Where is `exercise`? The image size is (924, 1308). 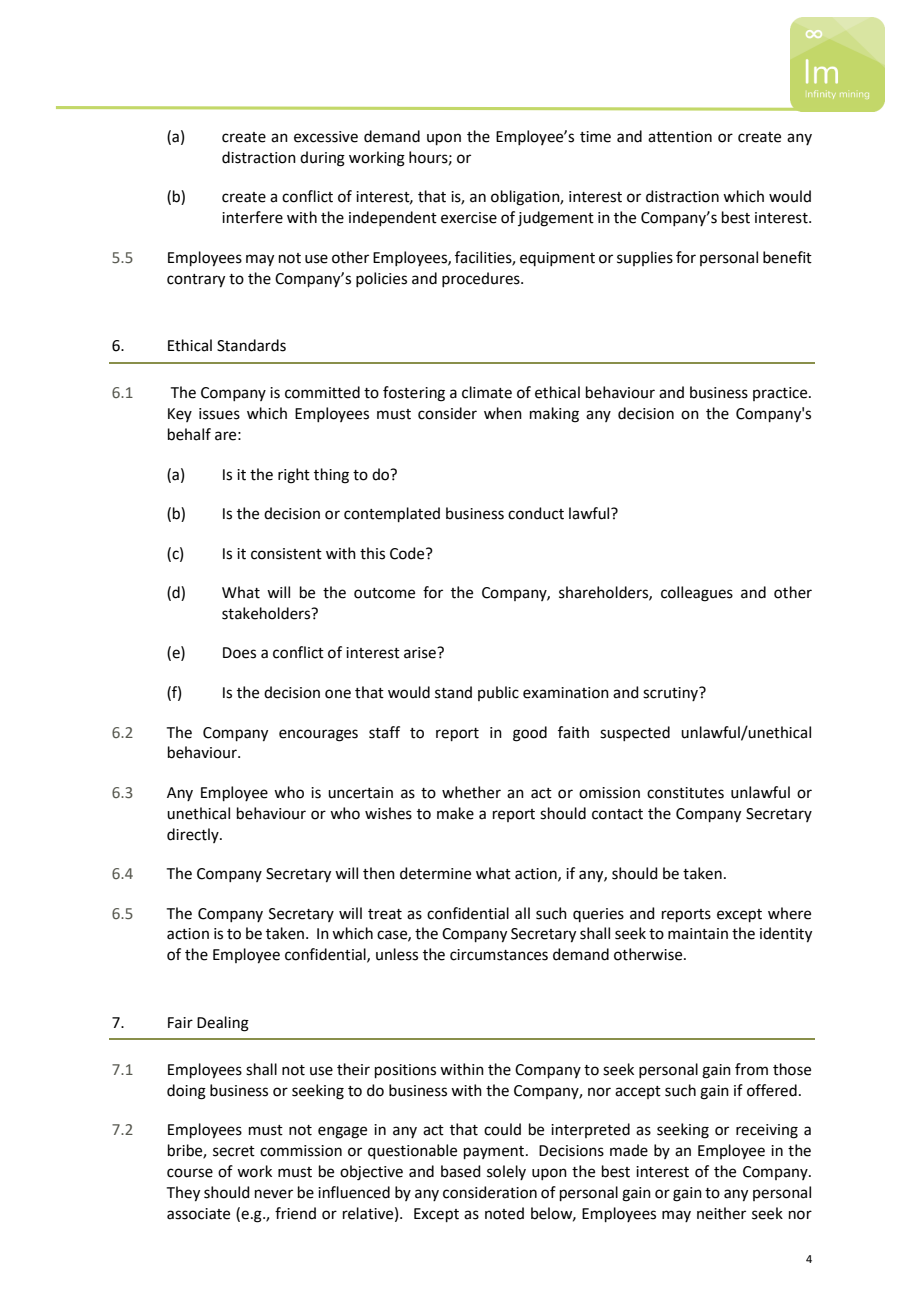 exercise is located at coordinates (469, 218).
